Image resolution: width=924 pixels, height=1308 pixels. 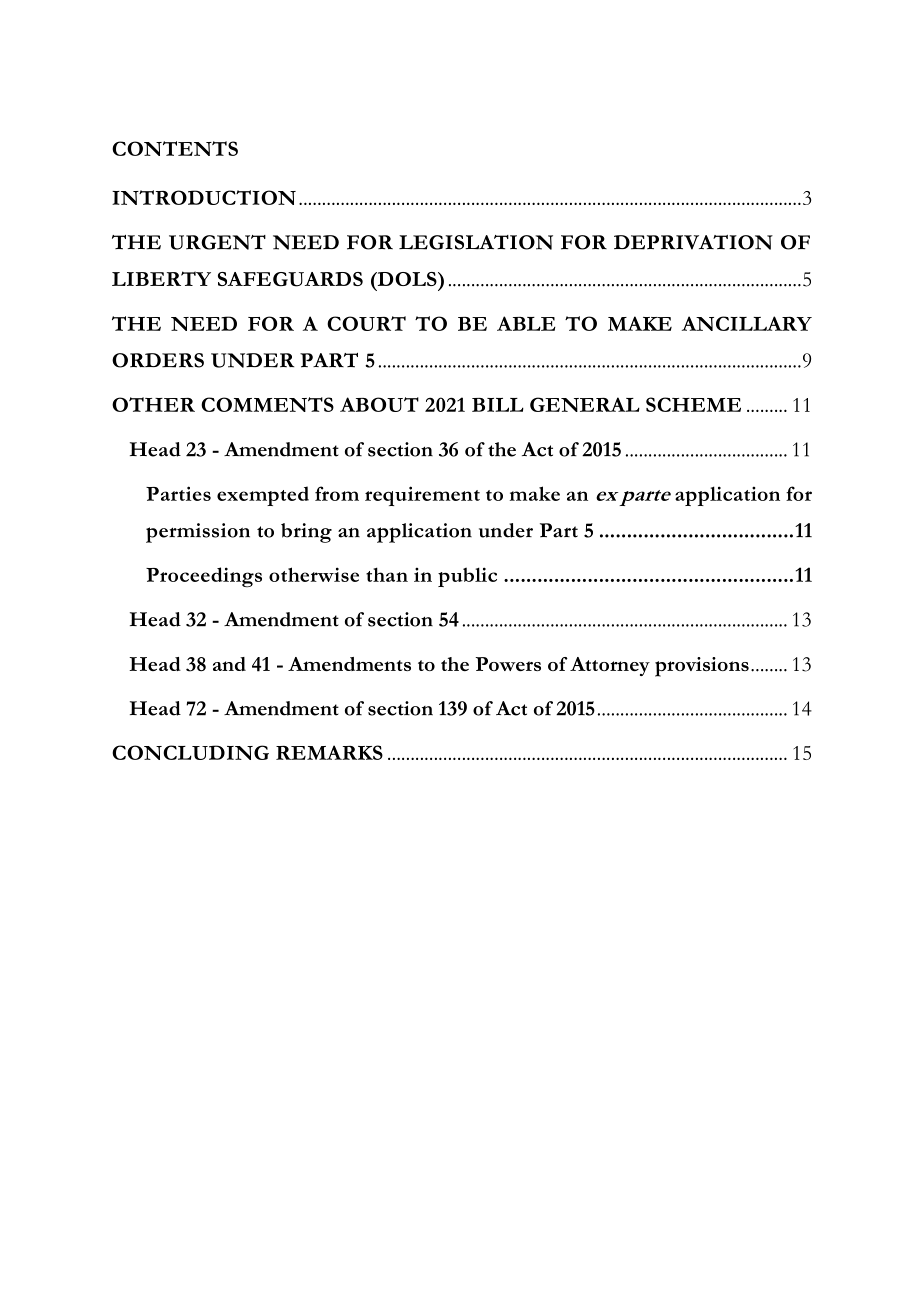 I want to click on CONCLUDING, so click(x=190, y=752).
